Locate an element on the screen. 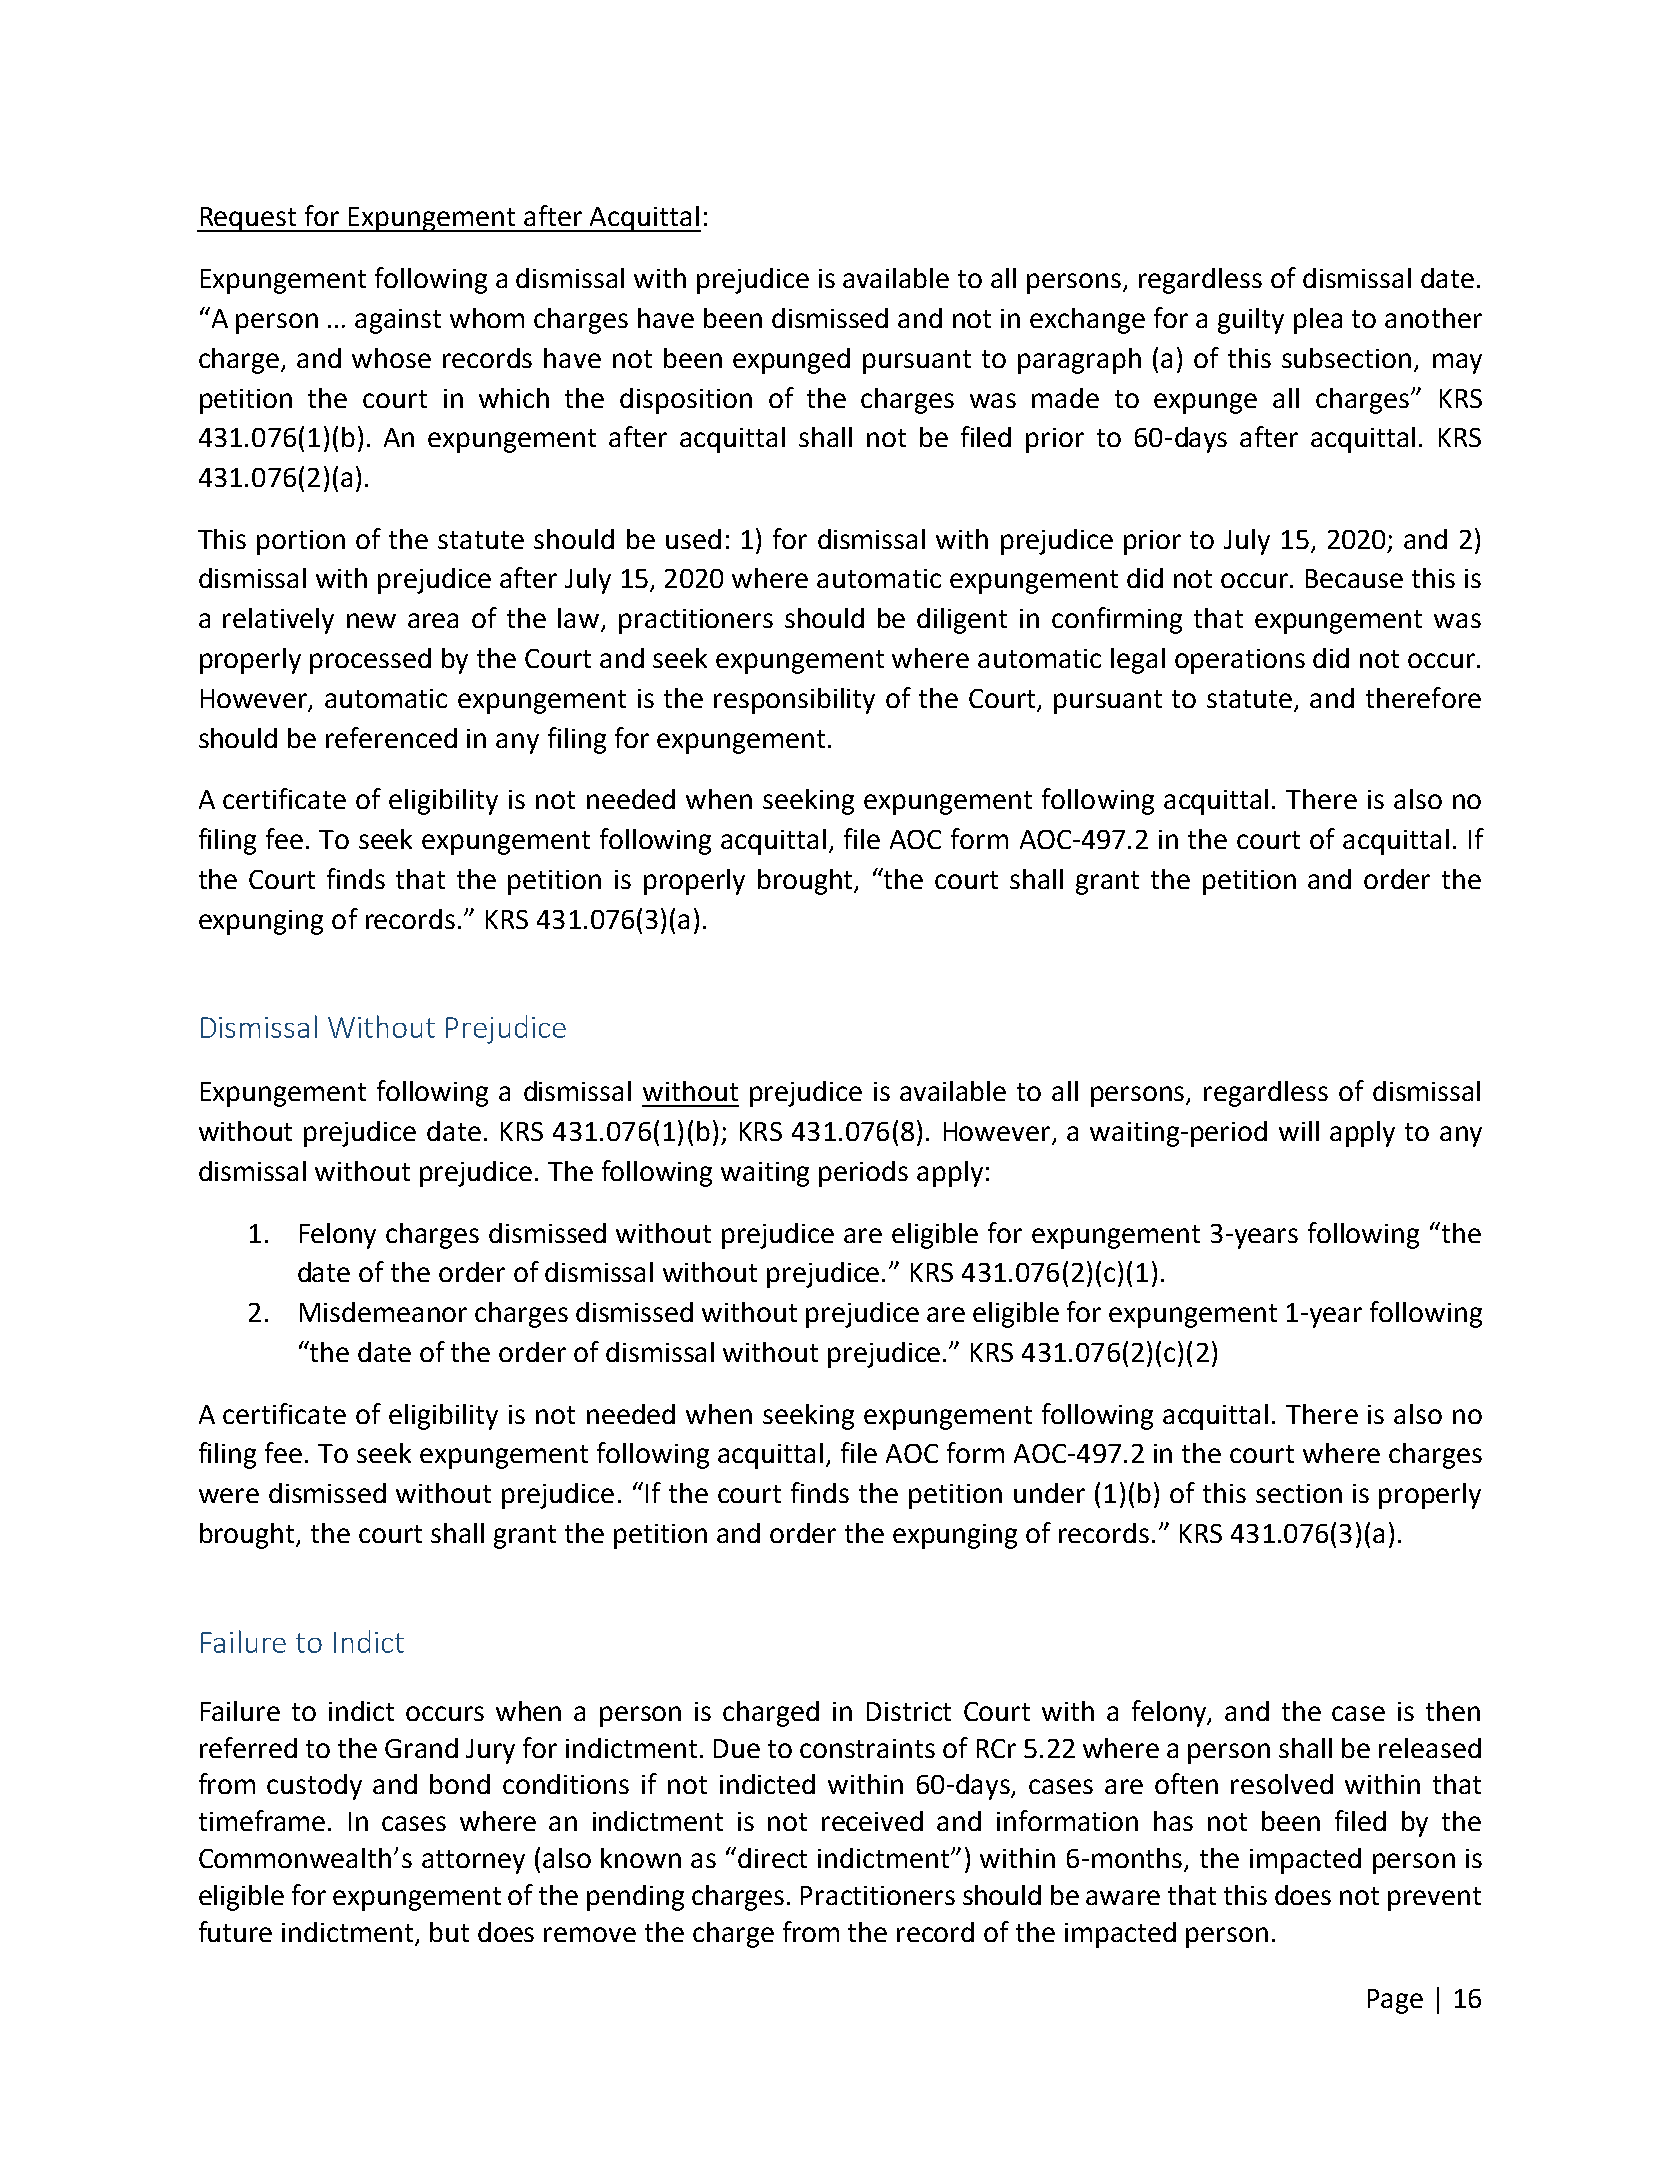 This screenshot has width=1680, height=2174. Misdemeanor is located at coordinates (383, 1312).
